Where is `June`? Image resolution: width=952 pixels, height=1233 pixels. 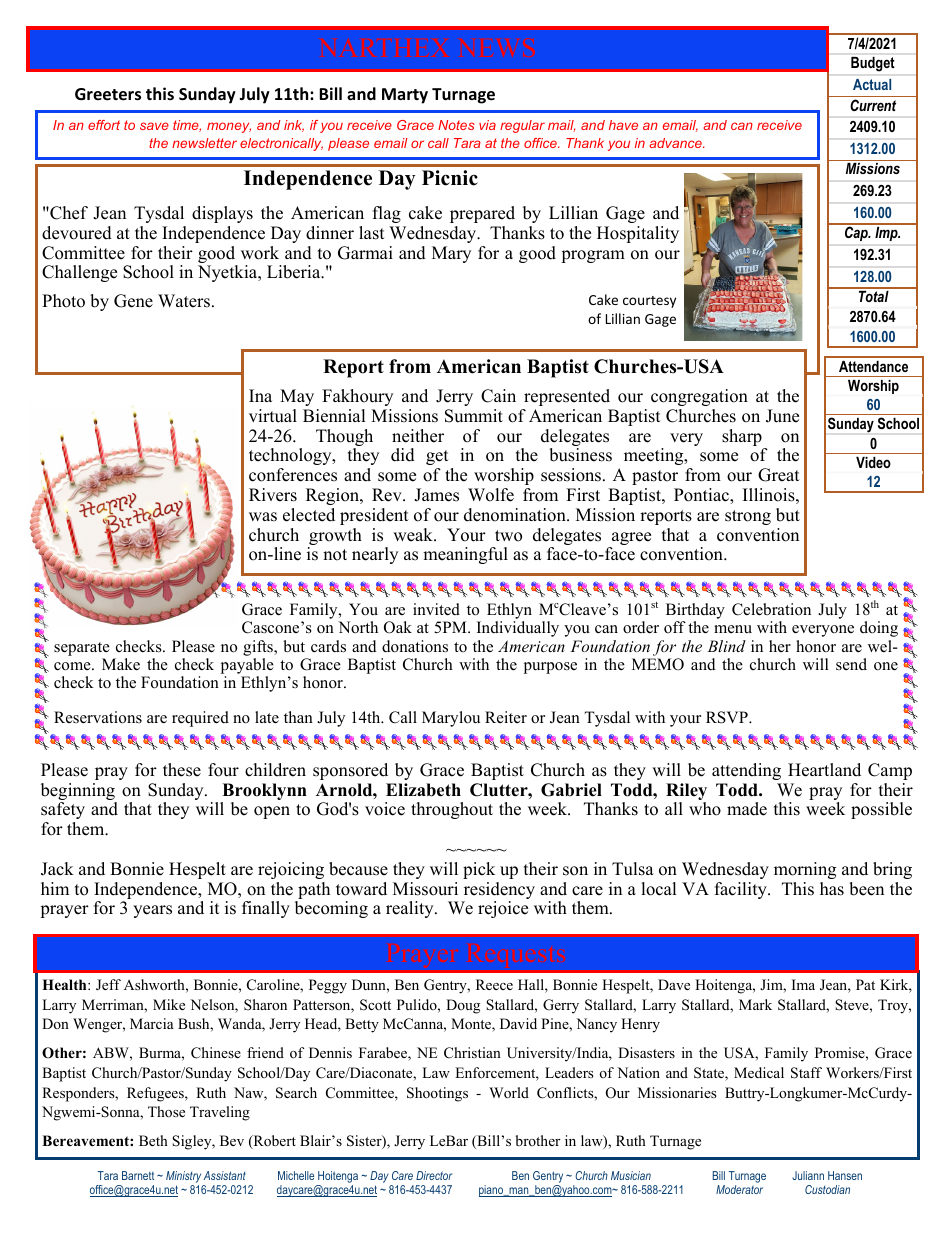
June is located at coordinates (782, 416).
